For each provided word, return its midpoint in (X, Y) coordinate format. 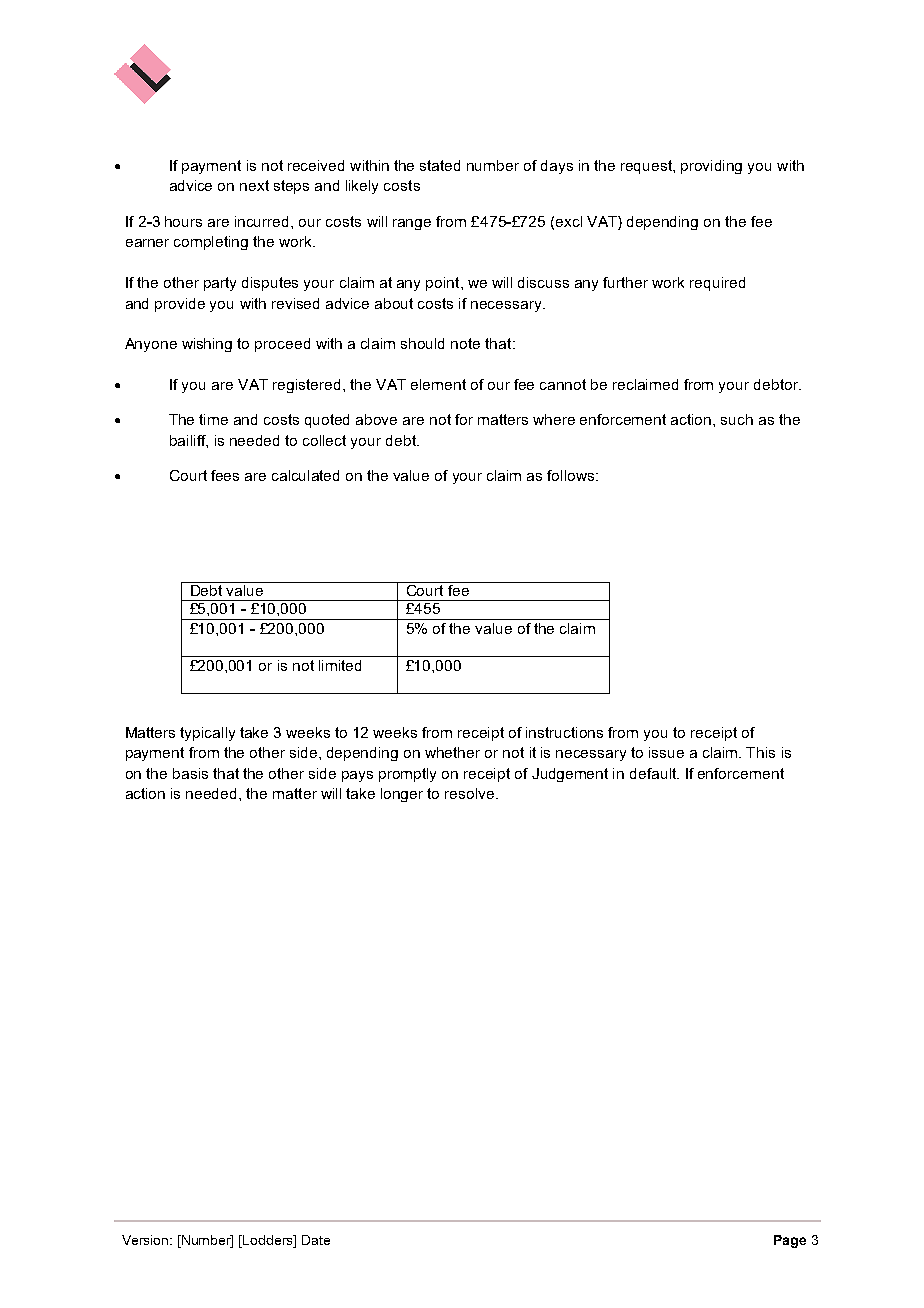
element (438, 384)
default (654, 773)
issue (666, 752)
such (737, 419)
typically (207, 734)
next (254, 185)
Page (790, 1241)
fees (225, 475)
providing (711, 167)
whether (452, 752)
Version (146, 1240)
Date (316, 1240)
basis (190, 773)
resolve (471, 793)
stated (440, 165)
